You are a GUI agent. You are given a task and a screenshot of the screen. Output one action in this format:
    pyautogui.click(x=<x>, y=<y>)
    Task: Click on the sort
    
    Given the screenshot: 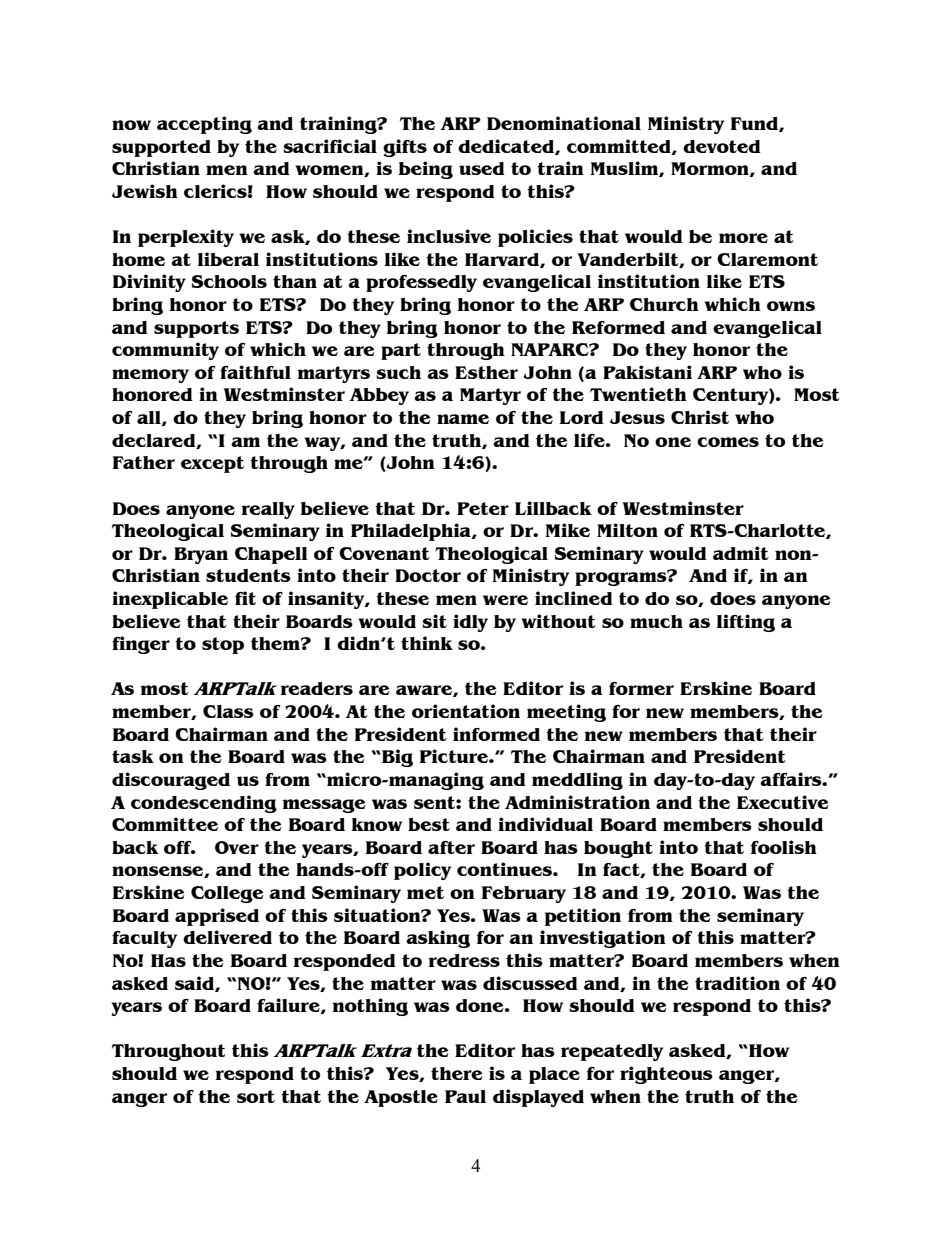 What is the action you would take?
    pyautogui.click(x=256, y=1096)
